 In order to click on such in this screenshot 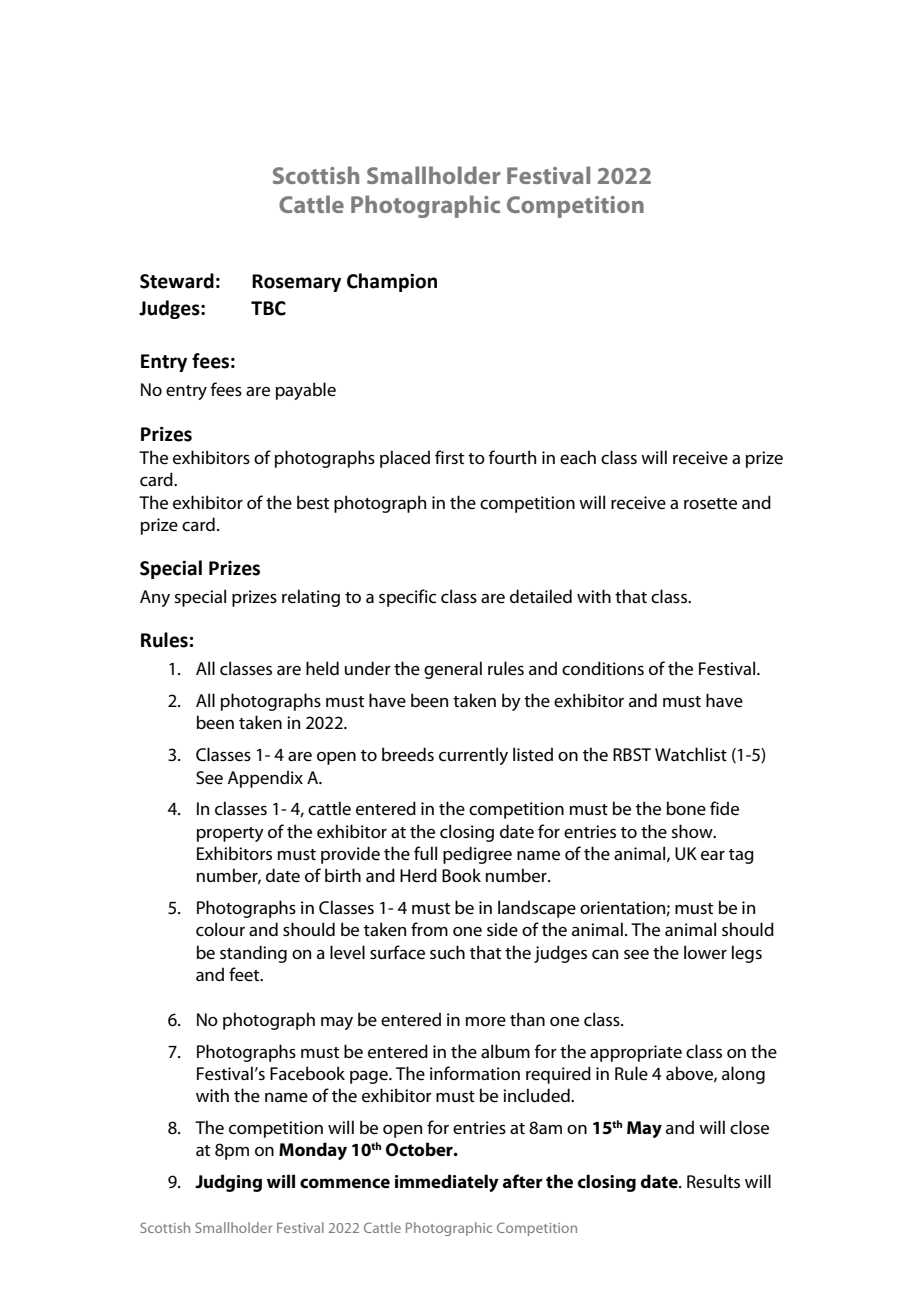, I will do `click(447, 952)`.
